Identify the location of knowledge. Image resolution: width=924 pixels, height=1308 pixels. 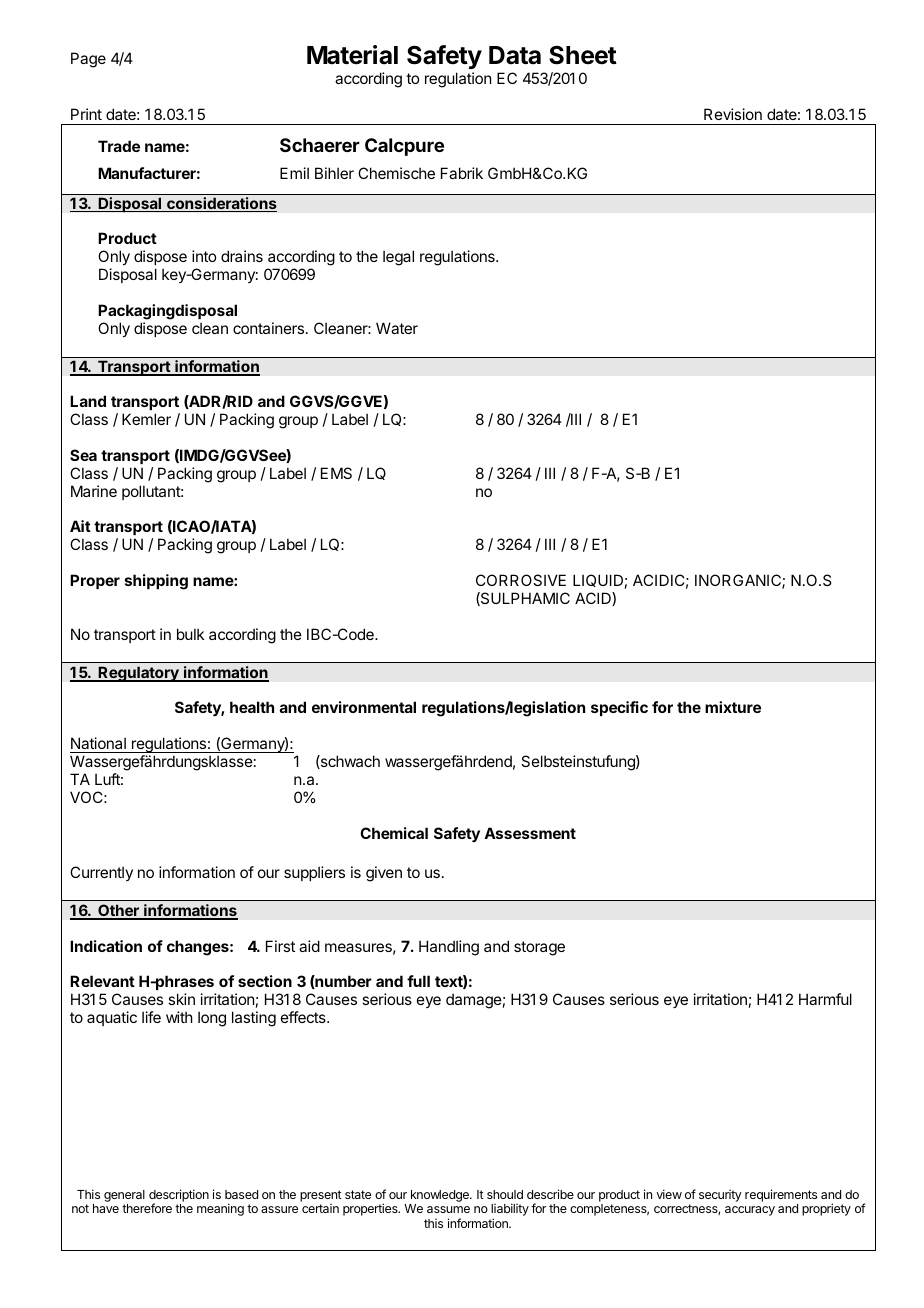
(440, 1197).
